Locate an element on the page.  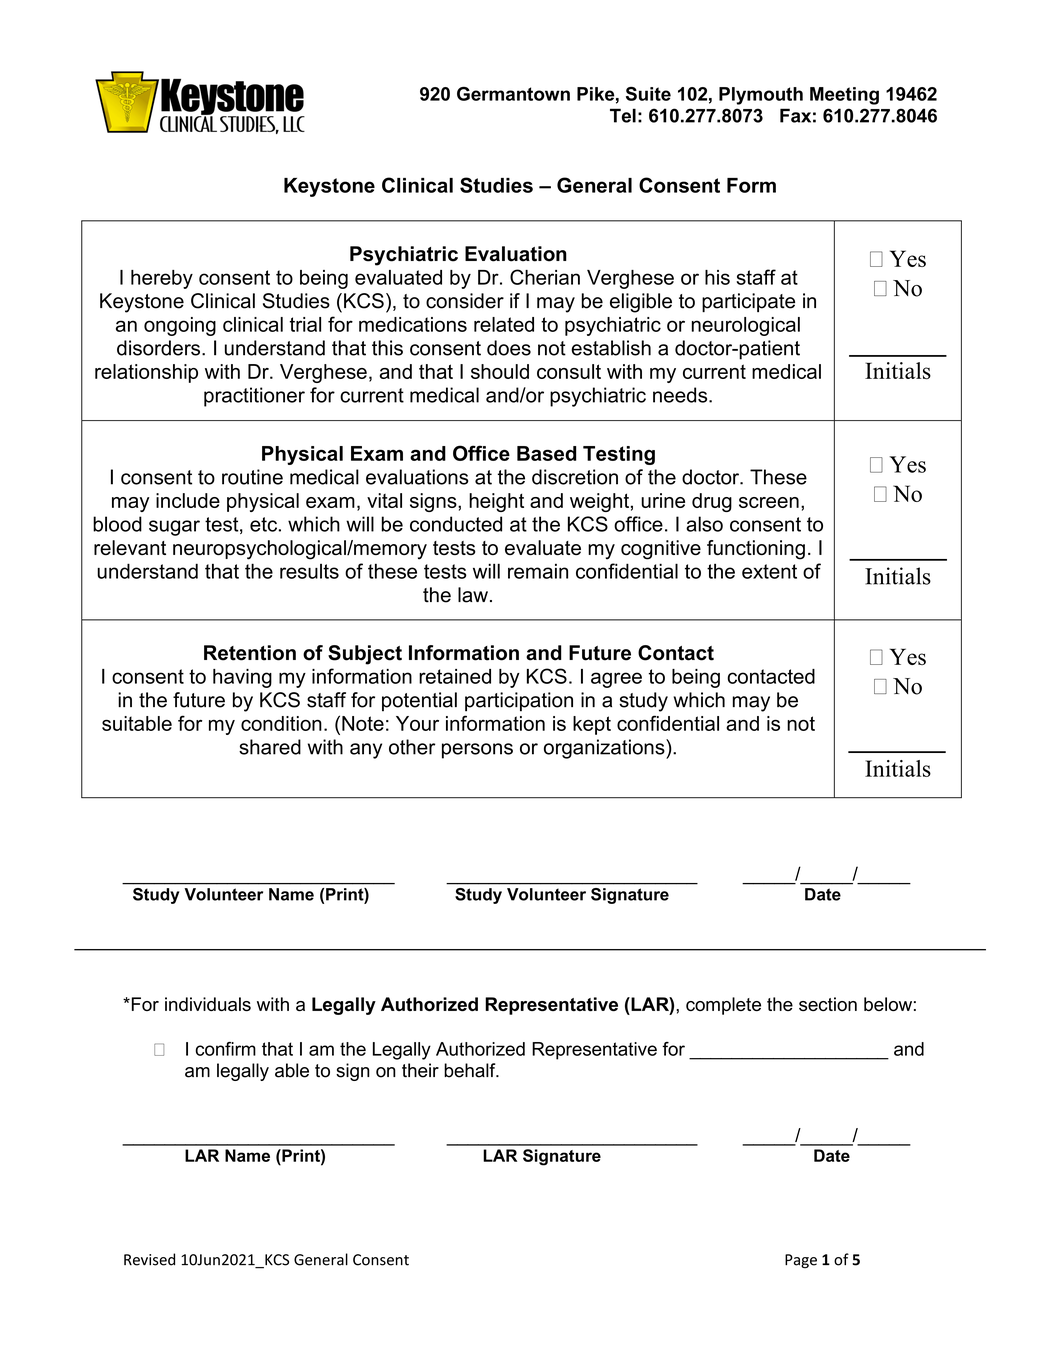
hereby is located at coordinates (162, 279).
